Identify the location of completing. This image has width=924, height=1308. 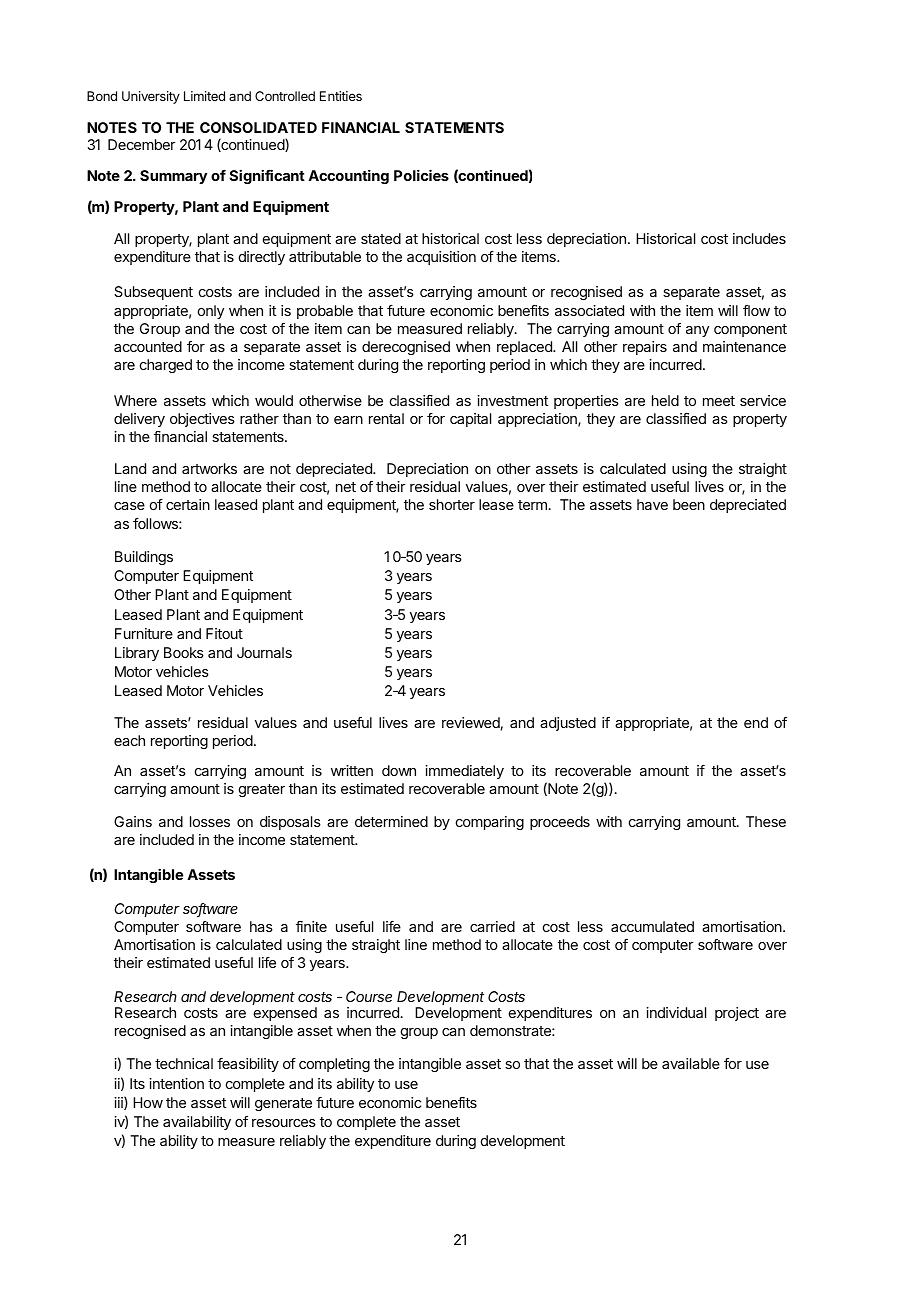
(334, 1065).
